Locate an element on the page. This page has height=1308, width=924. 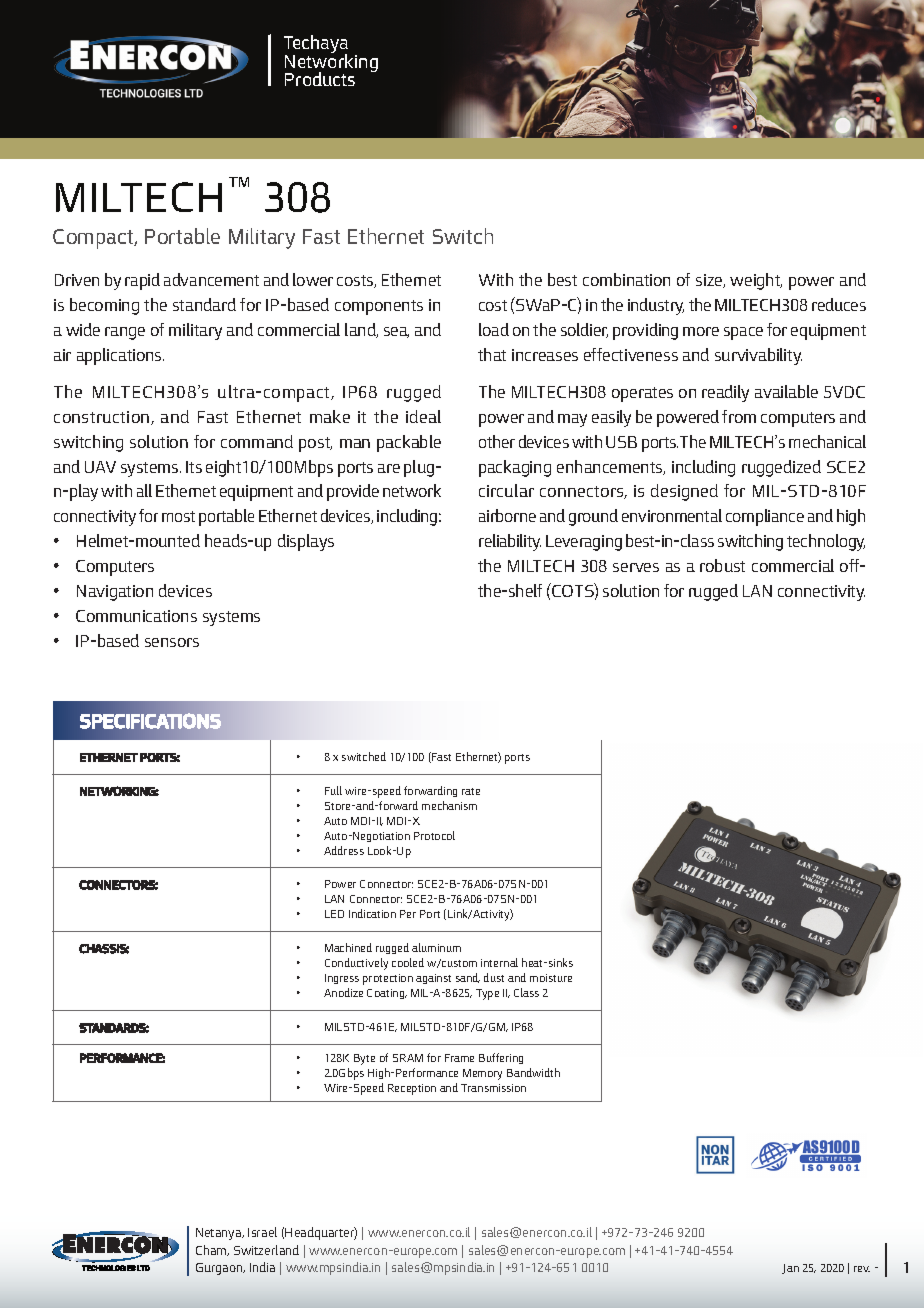
robust is located at coordinates (722, 565).
